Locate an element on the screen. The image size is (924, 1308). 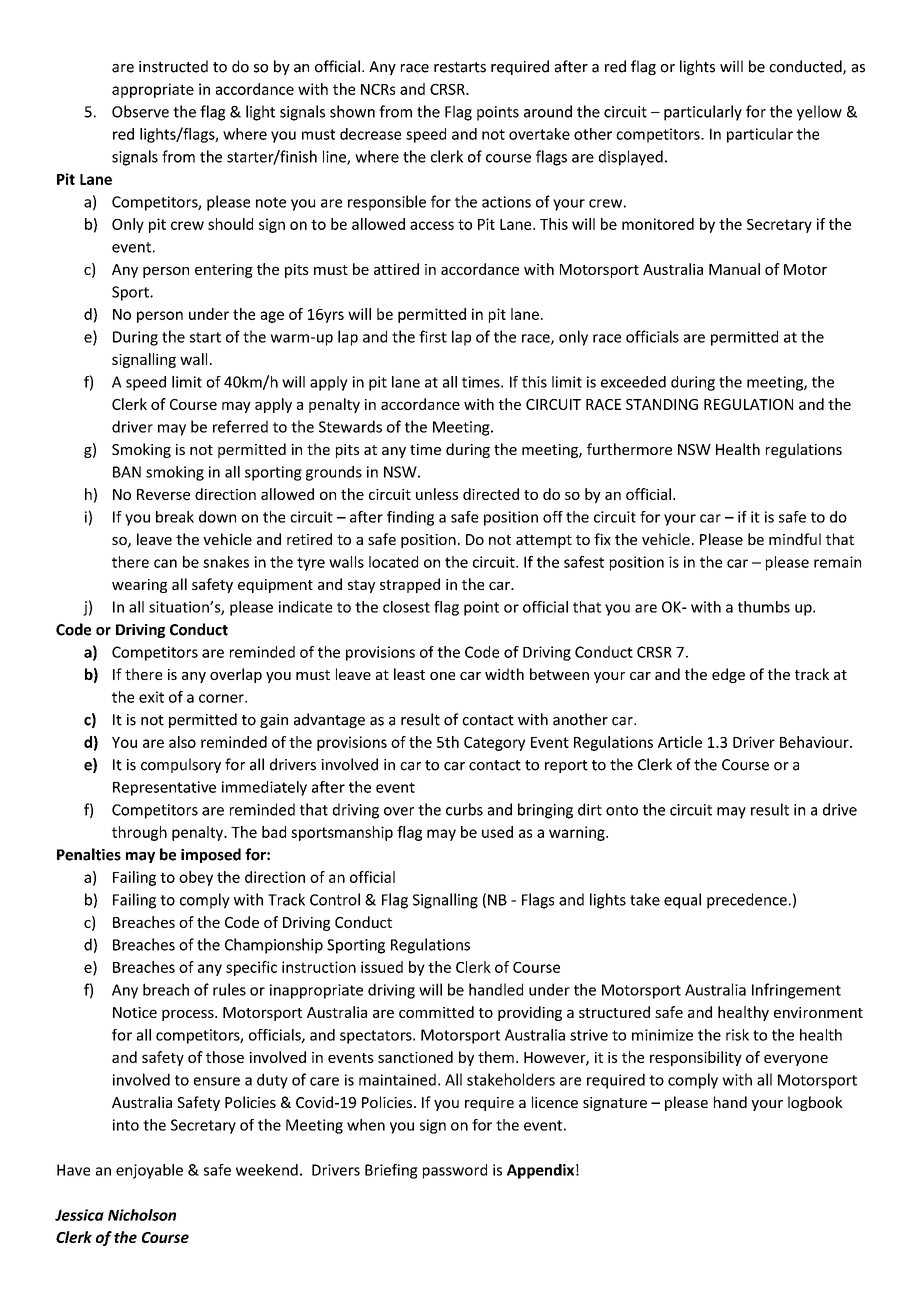
unless is located at coordinates (437, 494).
